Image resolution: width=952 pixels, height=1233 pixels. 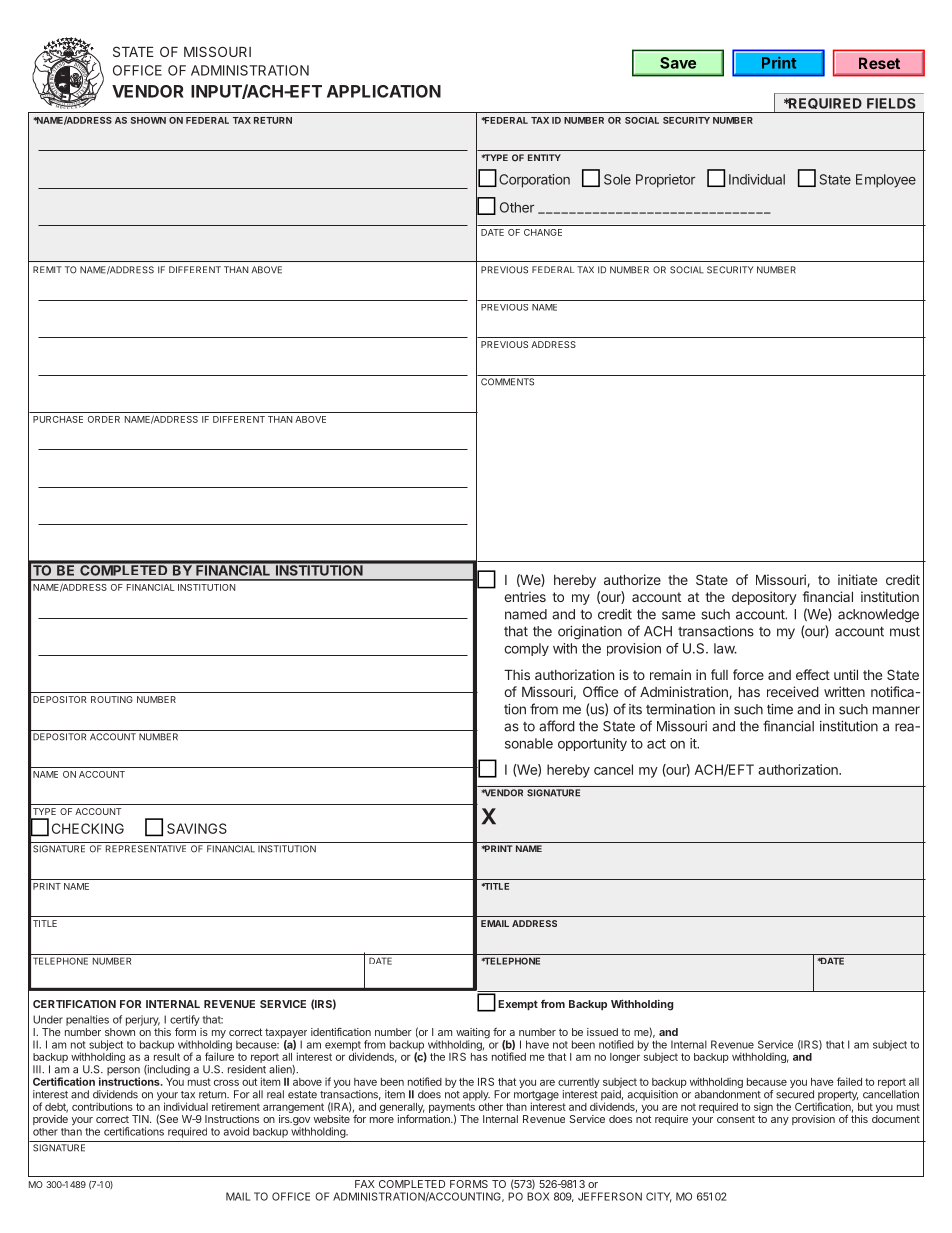 What do you see at coordinates (813, 674) in the image?
I see `effect` at bounding box center [813, 674].
